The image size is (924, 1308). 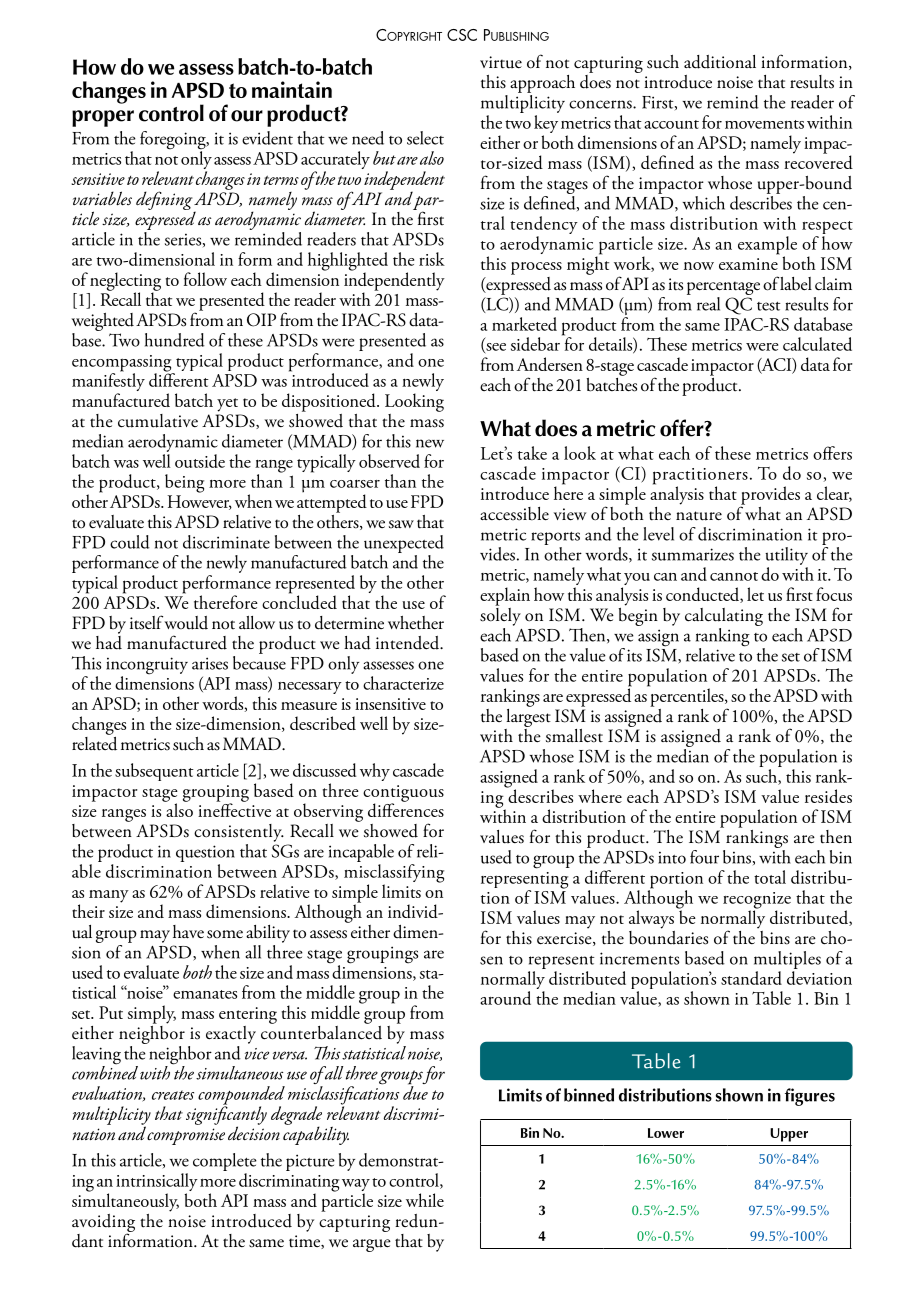 What do you see at coordinates (764, 124) in the document?
I see `movements` at bounding box center [764, 124].
